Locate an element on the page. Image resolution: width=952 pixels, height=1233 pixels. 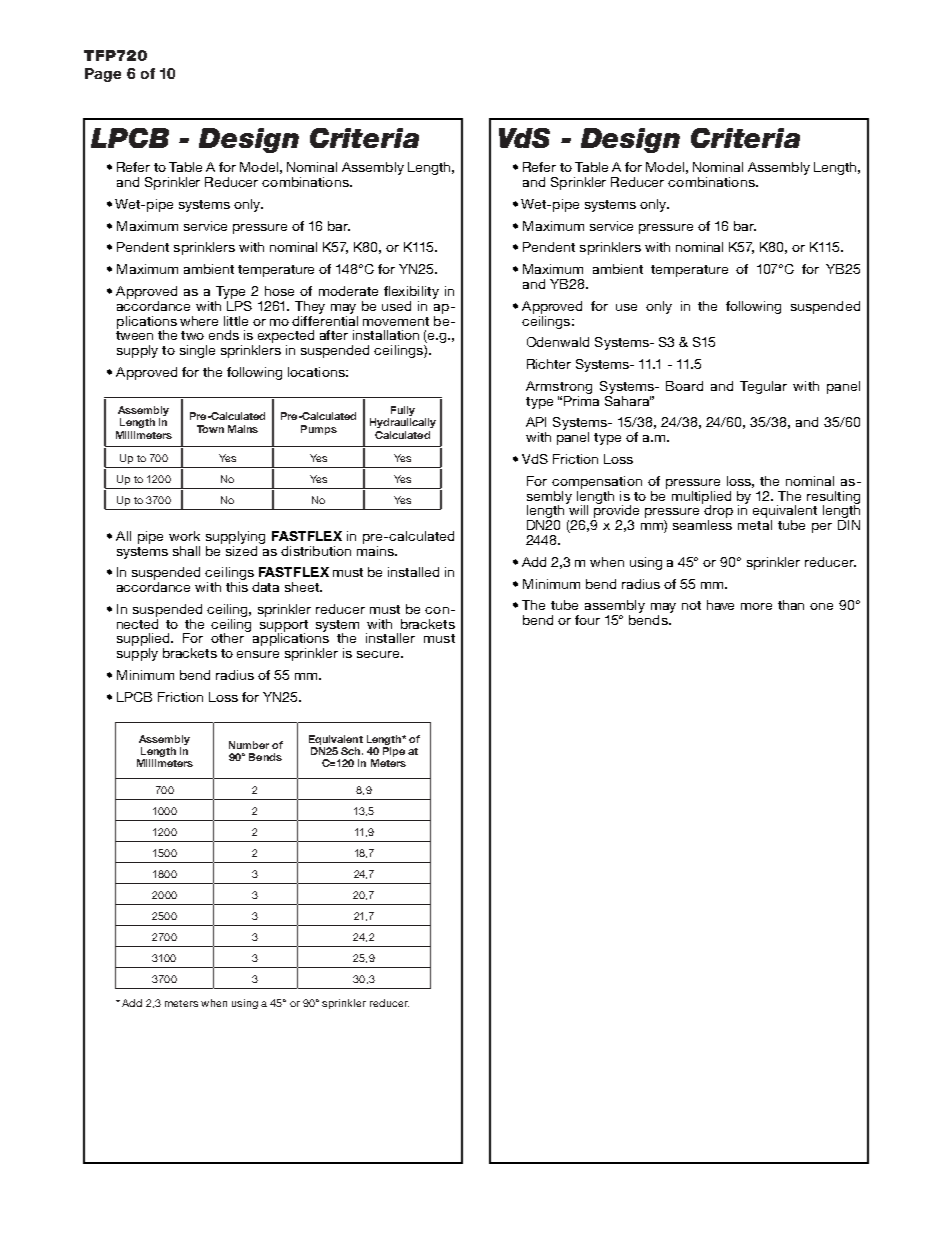
Odenwald is located at coordinates (558, 342).
